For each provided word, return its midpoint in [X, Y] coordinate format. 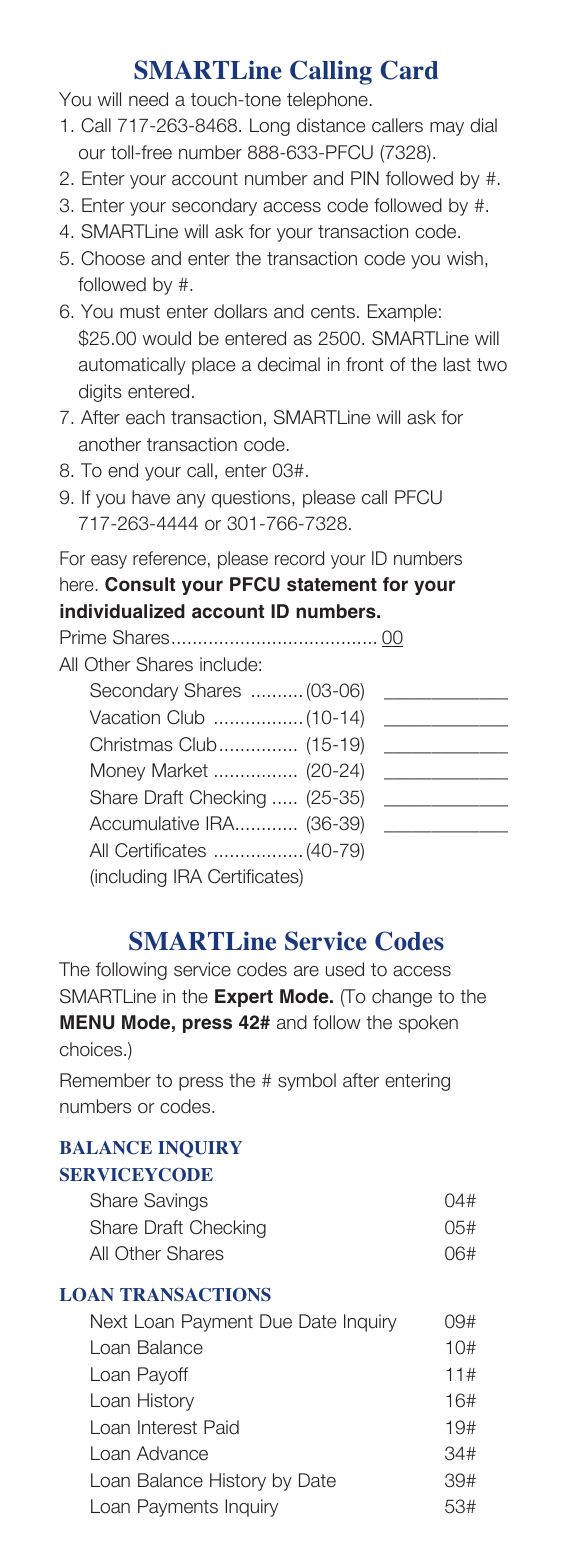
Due [276, 1321]
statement [332, 585]
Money [118, 772]
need [148, 99]
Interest [167, 1427]
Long [270, 127]
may [447, 129]
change [402, 998]
